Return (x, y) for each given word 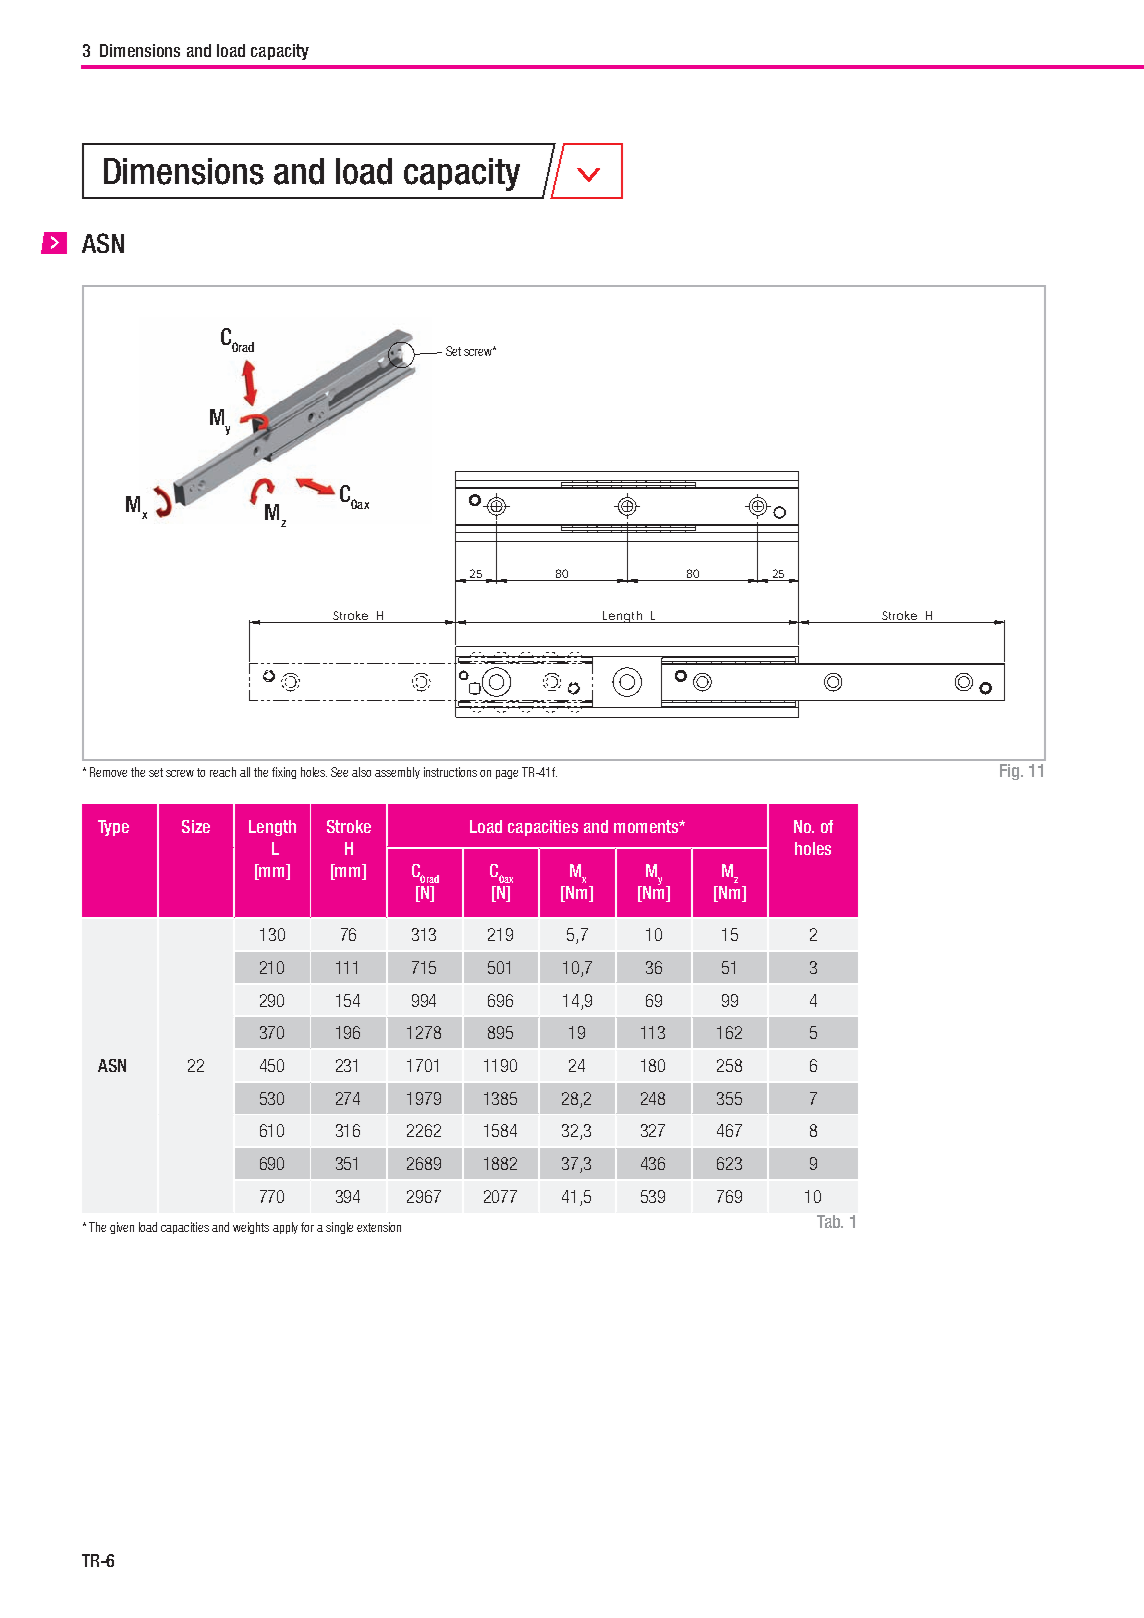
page (507, 774)
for (307, 1227)
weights (251, 1228)
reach (223, 772)
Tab (830, 1221)
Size (196, 826)
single (339, 1228)
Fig (1011, 772)
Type (113, 828)
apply (285, 1228)
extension (379, 1227)
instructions (450, 772)
